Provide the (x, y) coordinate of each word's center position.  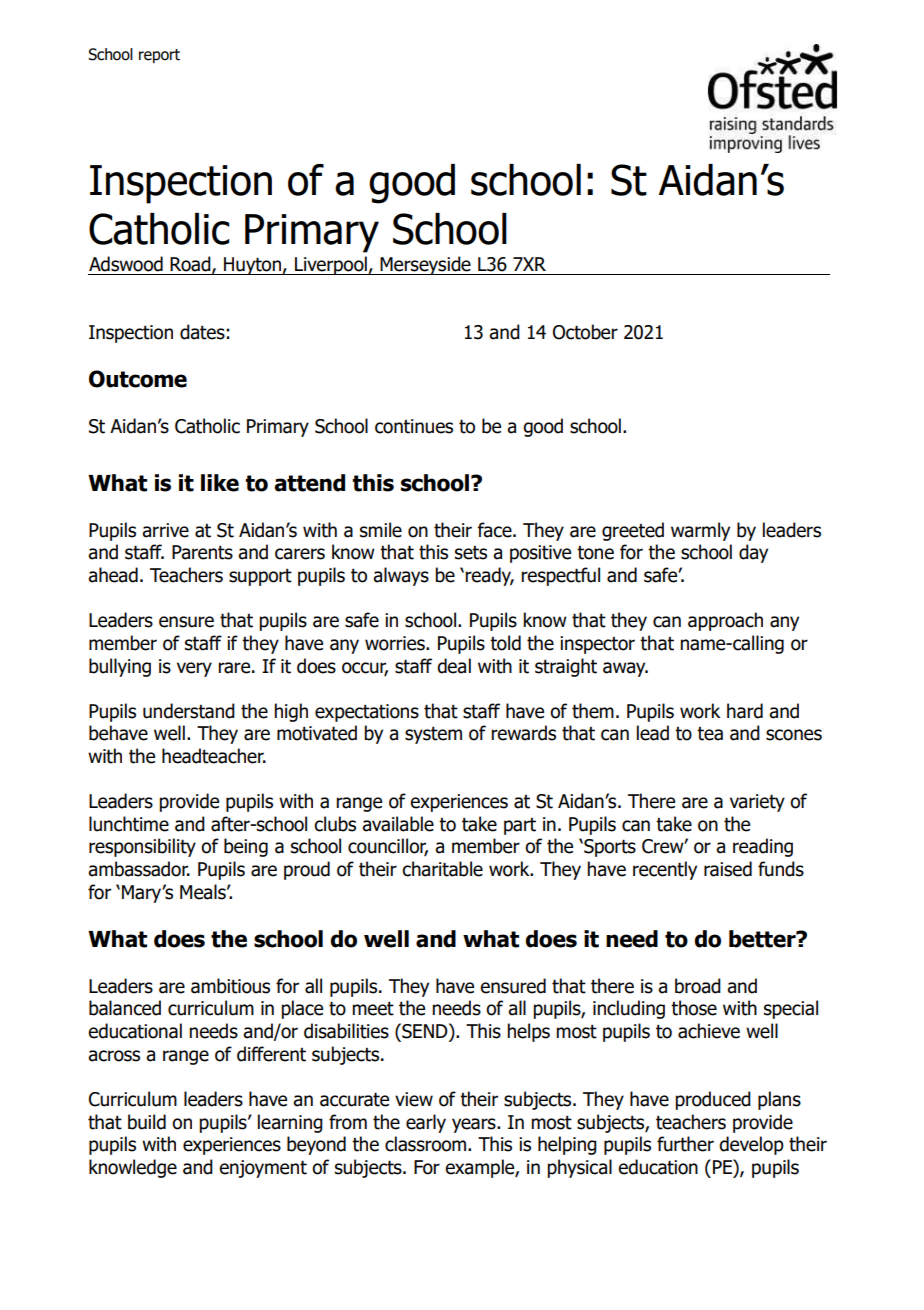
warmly (700, 531)
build (147, 1122)
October (585, 332)
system (433, 735)
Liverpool (331, 265)
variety (757, 803)
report (159, 56)
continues (414, 426)
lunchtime (129, 824)
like (220, 483)
